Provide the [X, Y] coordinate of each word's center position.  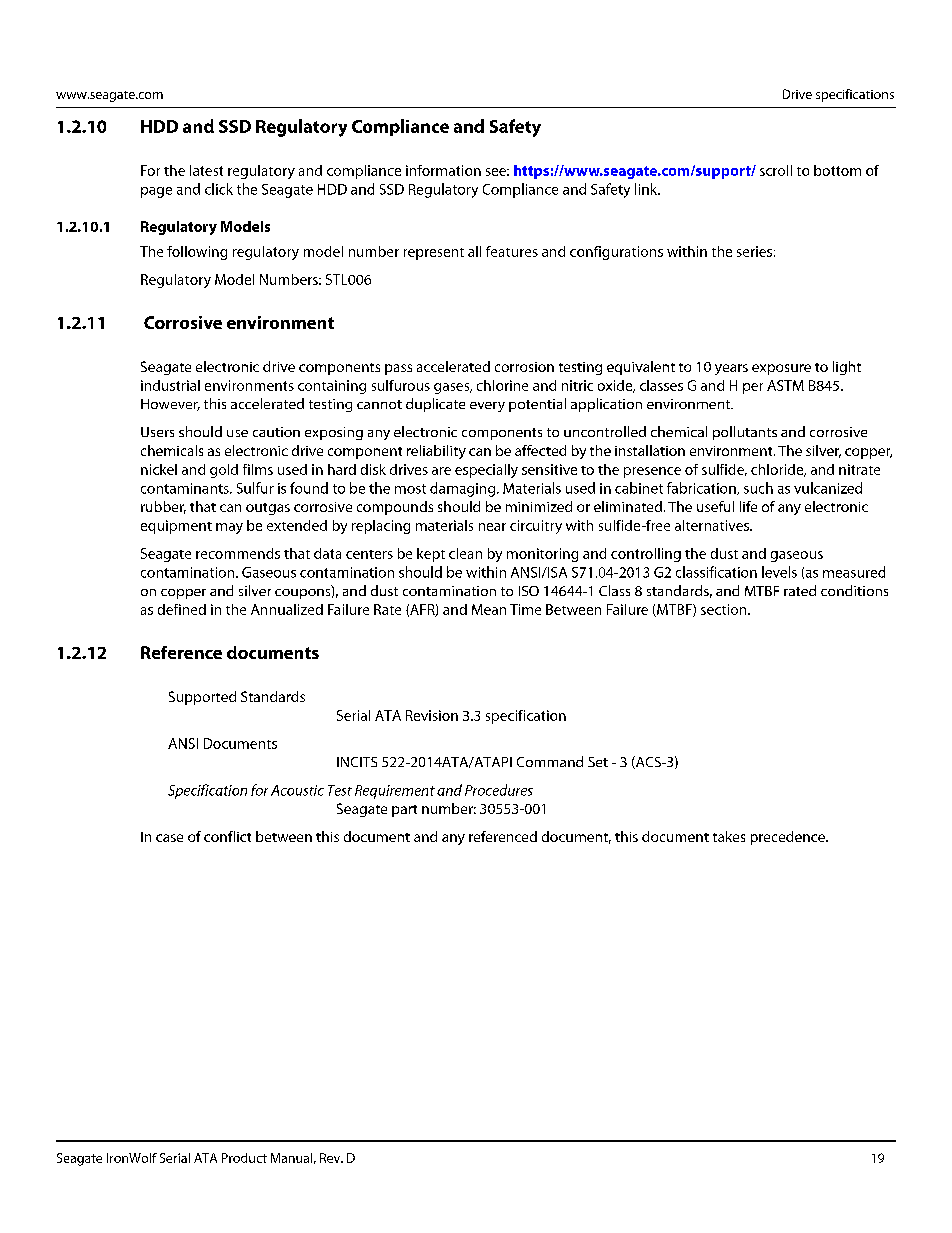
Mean [489, 609]
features [512, 251]
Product [244, 1158]
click [219, 189]
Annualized [287, 609]
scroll [776, 170]
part [404, 811]
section [725, 609]
